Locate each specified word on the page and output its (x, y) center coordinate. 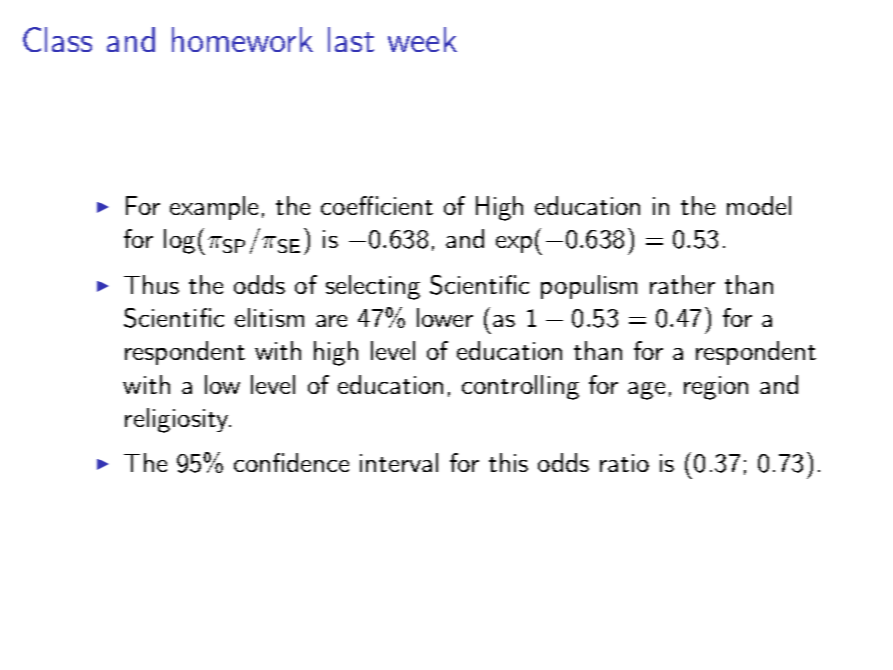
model (759, 205)
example (214, 208)
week (422, 39)
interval (399, 462)
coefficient (377, 205)
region (716, 388)
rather (682, 284)
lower (445, 317)
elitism (269, 317)
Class (57, 39)
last (351, 39)
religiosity (178, 420)
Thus (151, 284)
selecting (373, 287)
